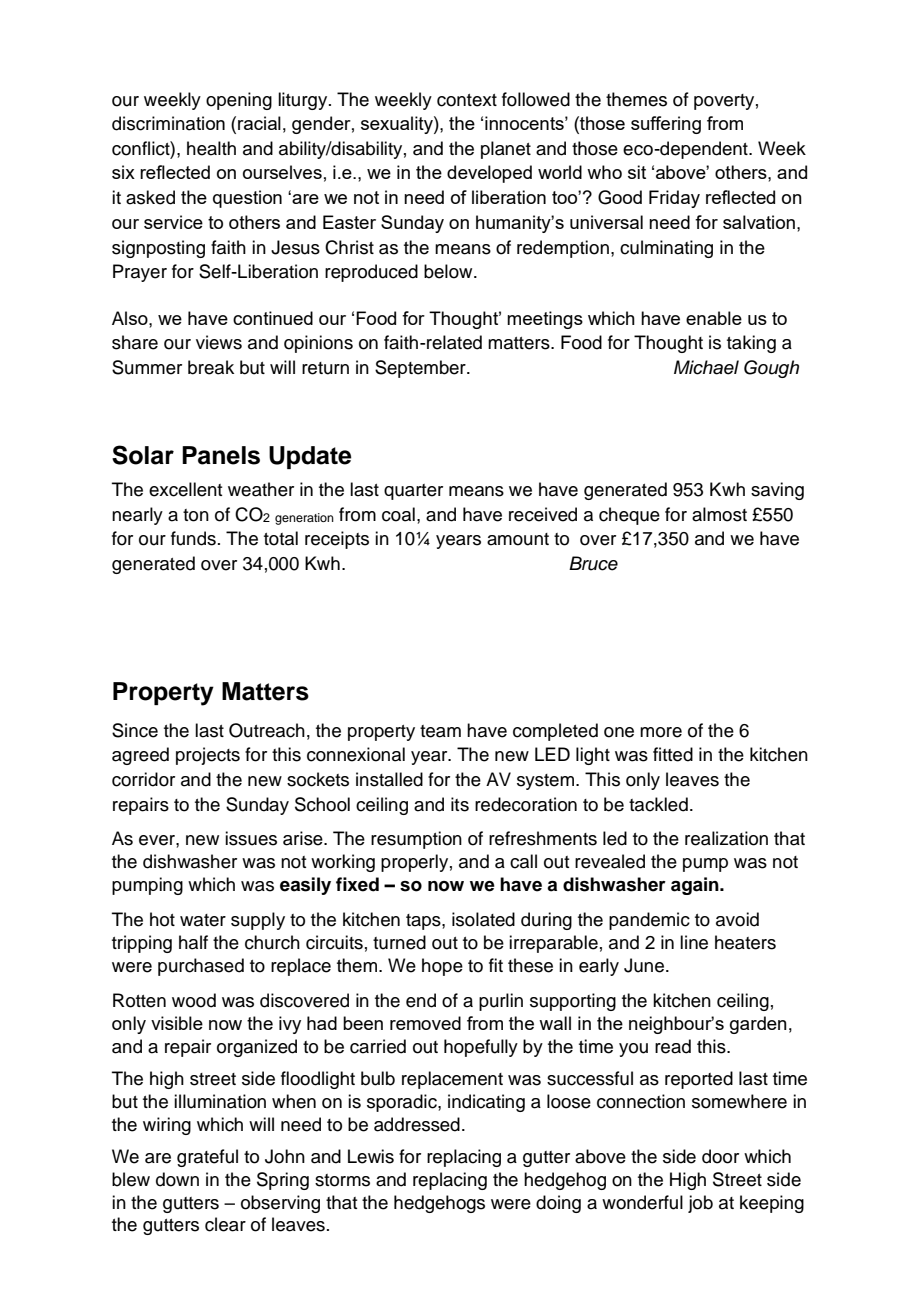 This page has height=1308, width=924. What do you see at coordinates (467, 100) in the page?
I see `context` at bounding box center [467, 100].
